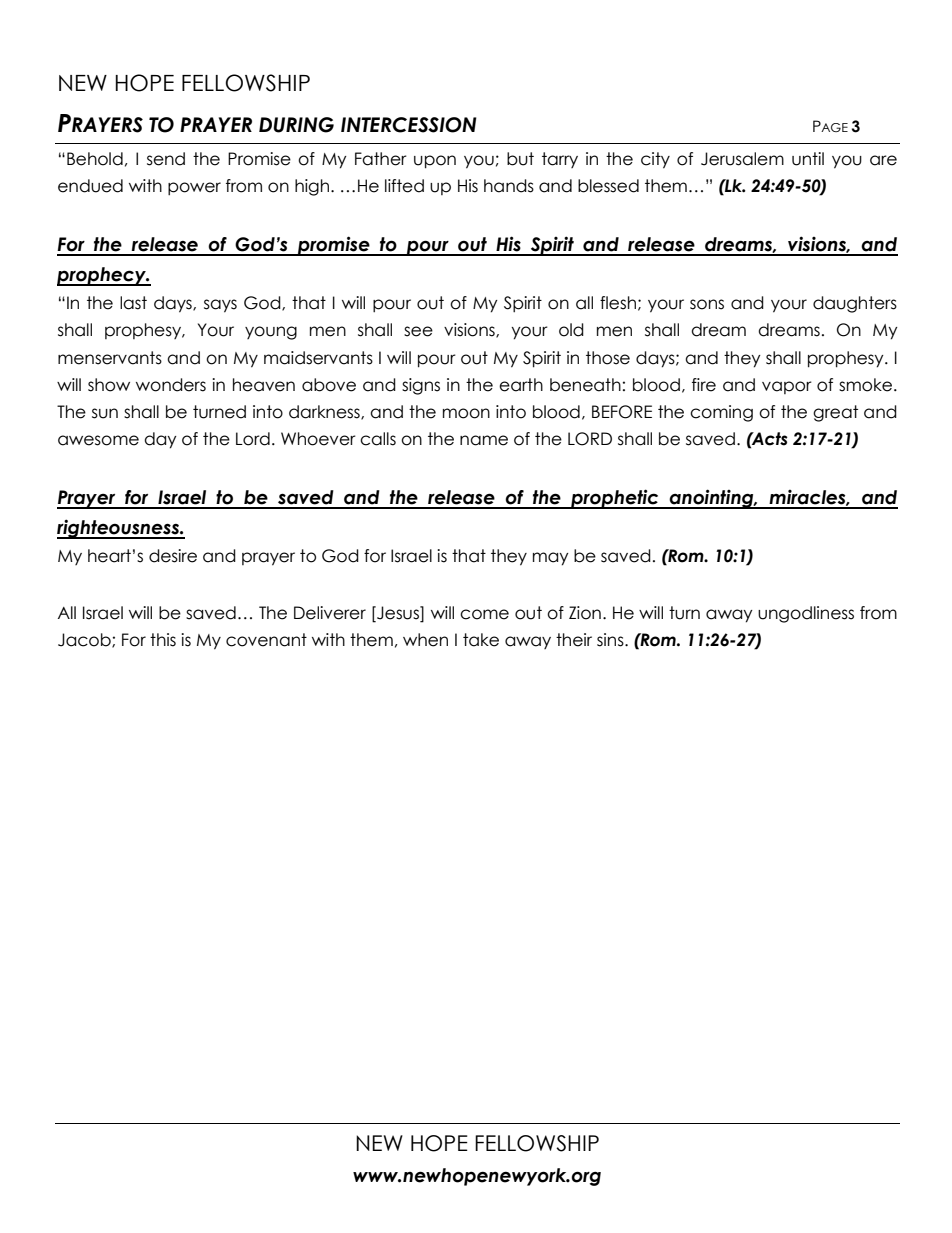 The height and width of the page is (1233, 952). What do you see at coordinates (521, 385) in the page?
I see `earth` at bounding box center [521, 385].
